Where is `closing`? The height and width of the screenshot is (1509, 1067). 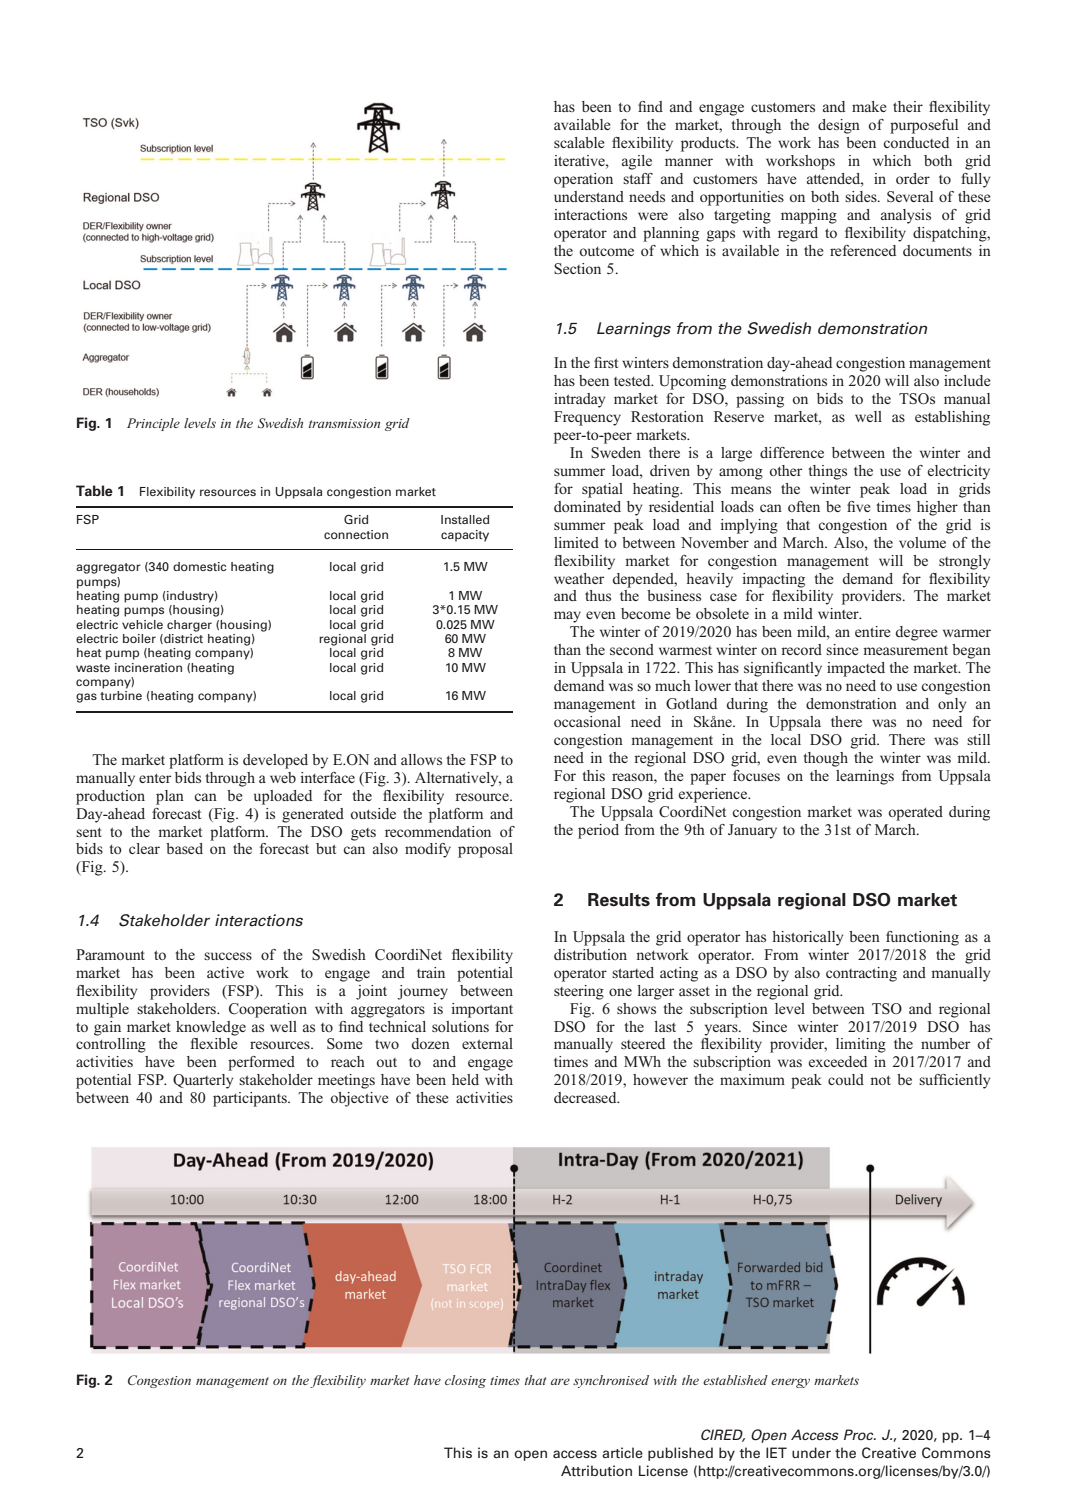 closing is located at coordinates (465, 1381).
